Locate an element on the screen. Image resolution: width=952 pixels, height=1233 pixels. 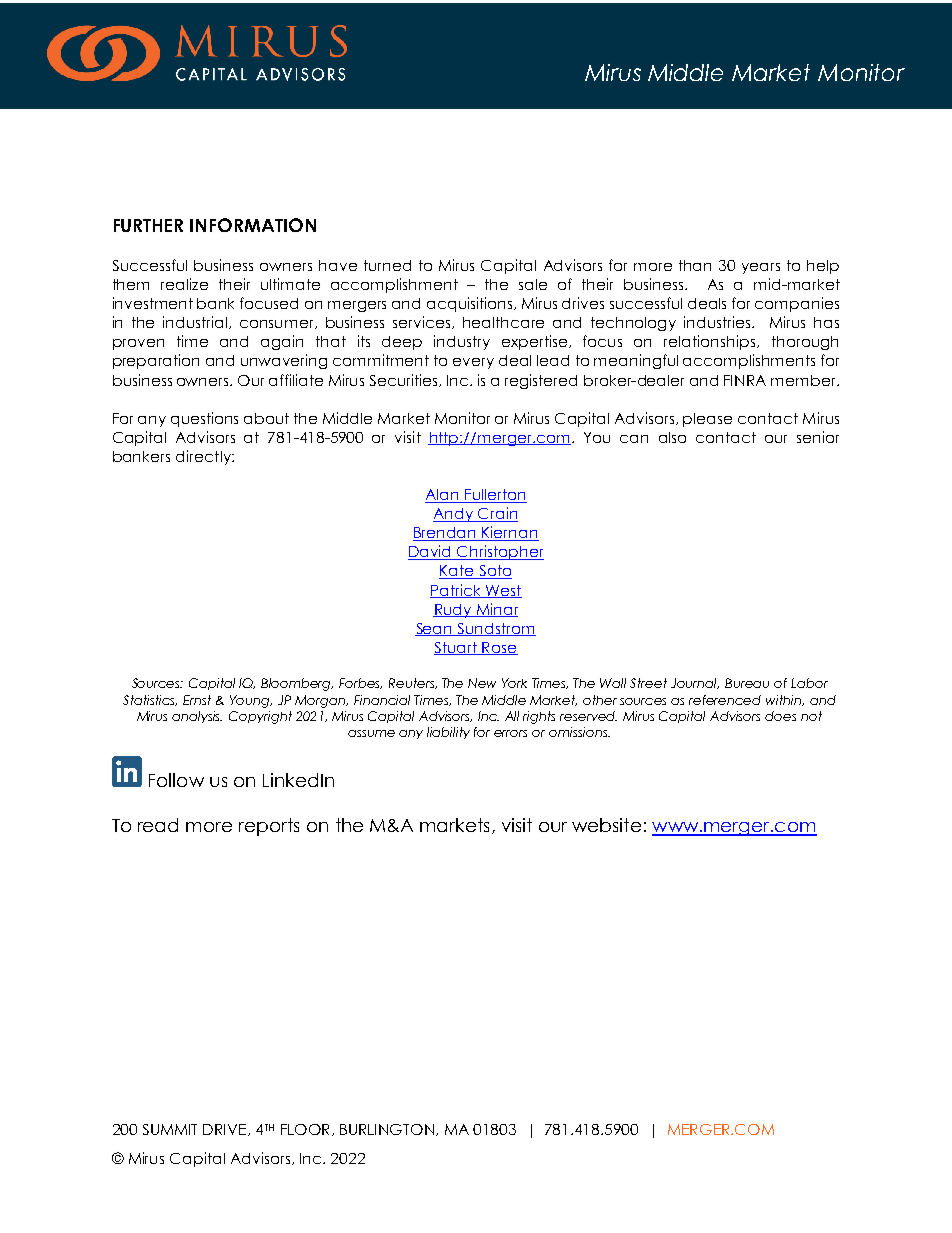
years is located at coordinates (761, 268).
